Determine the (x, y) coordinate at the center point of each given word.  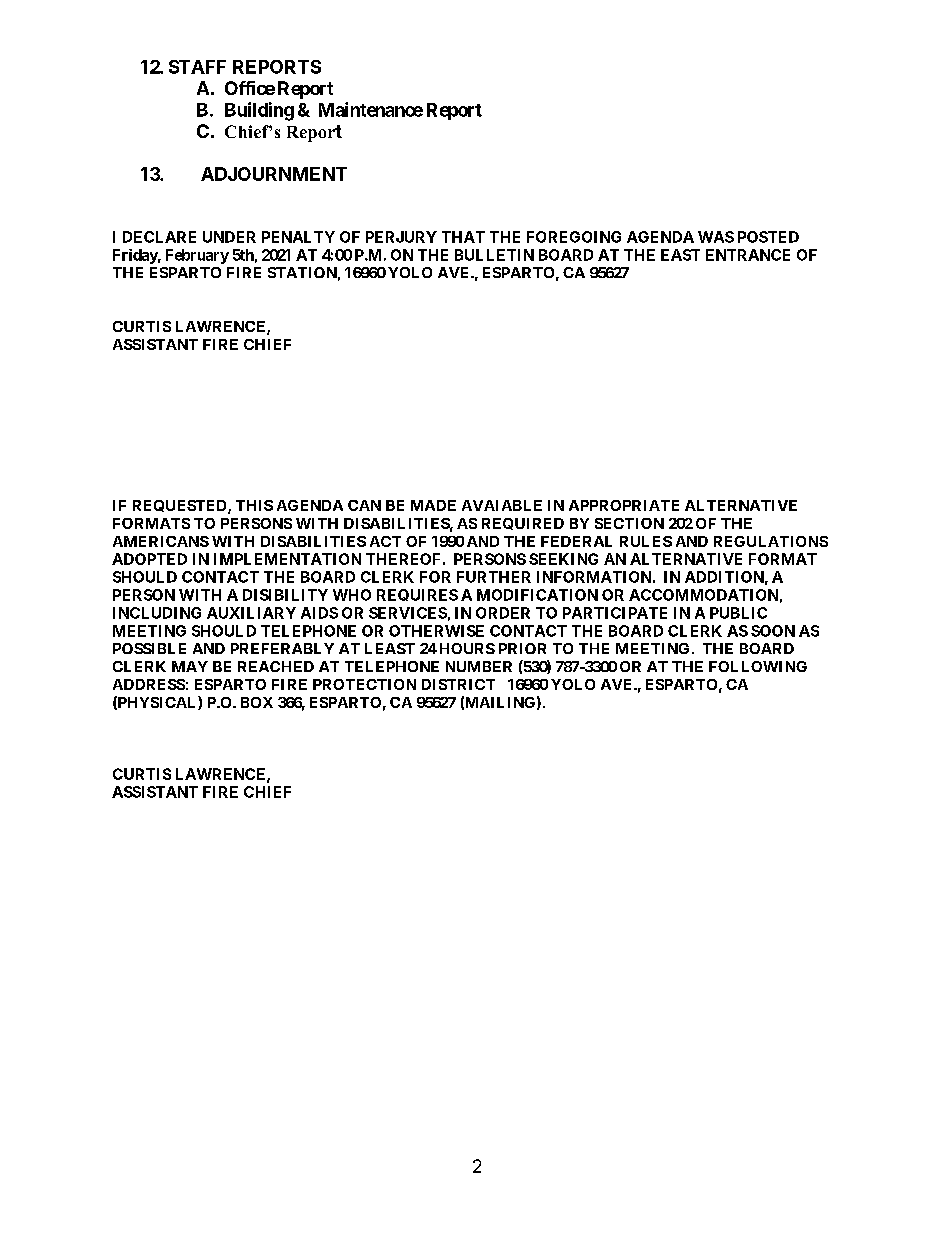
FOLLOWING (758, 666)
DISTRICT (458, 684)
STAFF (197, 67)
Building (259, 111)
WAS (716, 237)
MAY (190, 666)
